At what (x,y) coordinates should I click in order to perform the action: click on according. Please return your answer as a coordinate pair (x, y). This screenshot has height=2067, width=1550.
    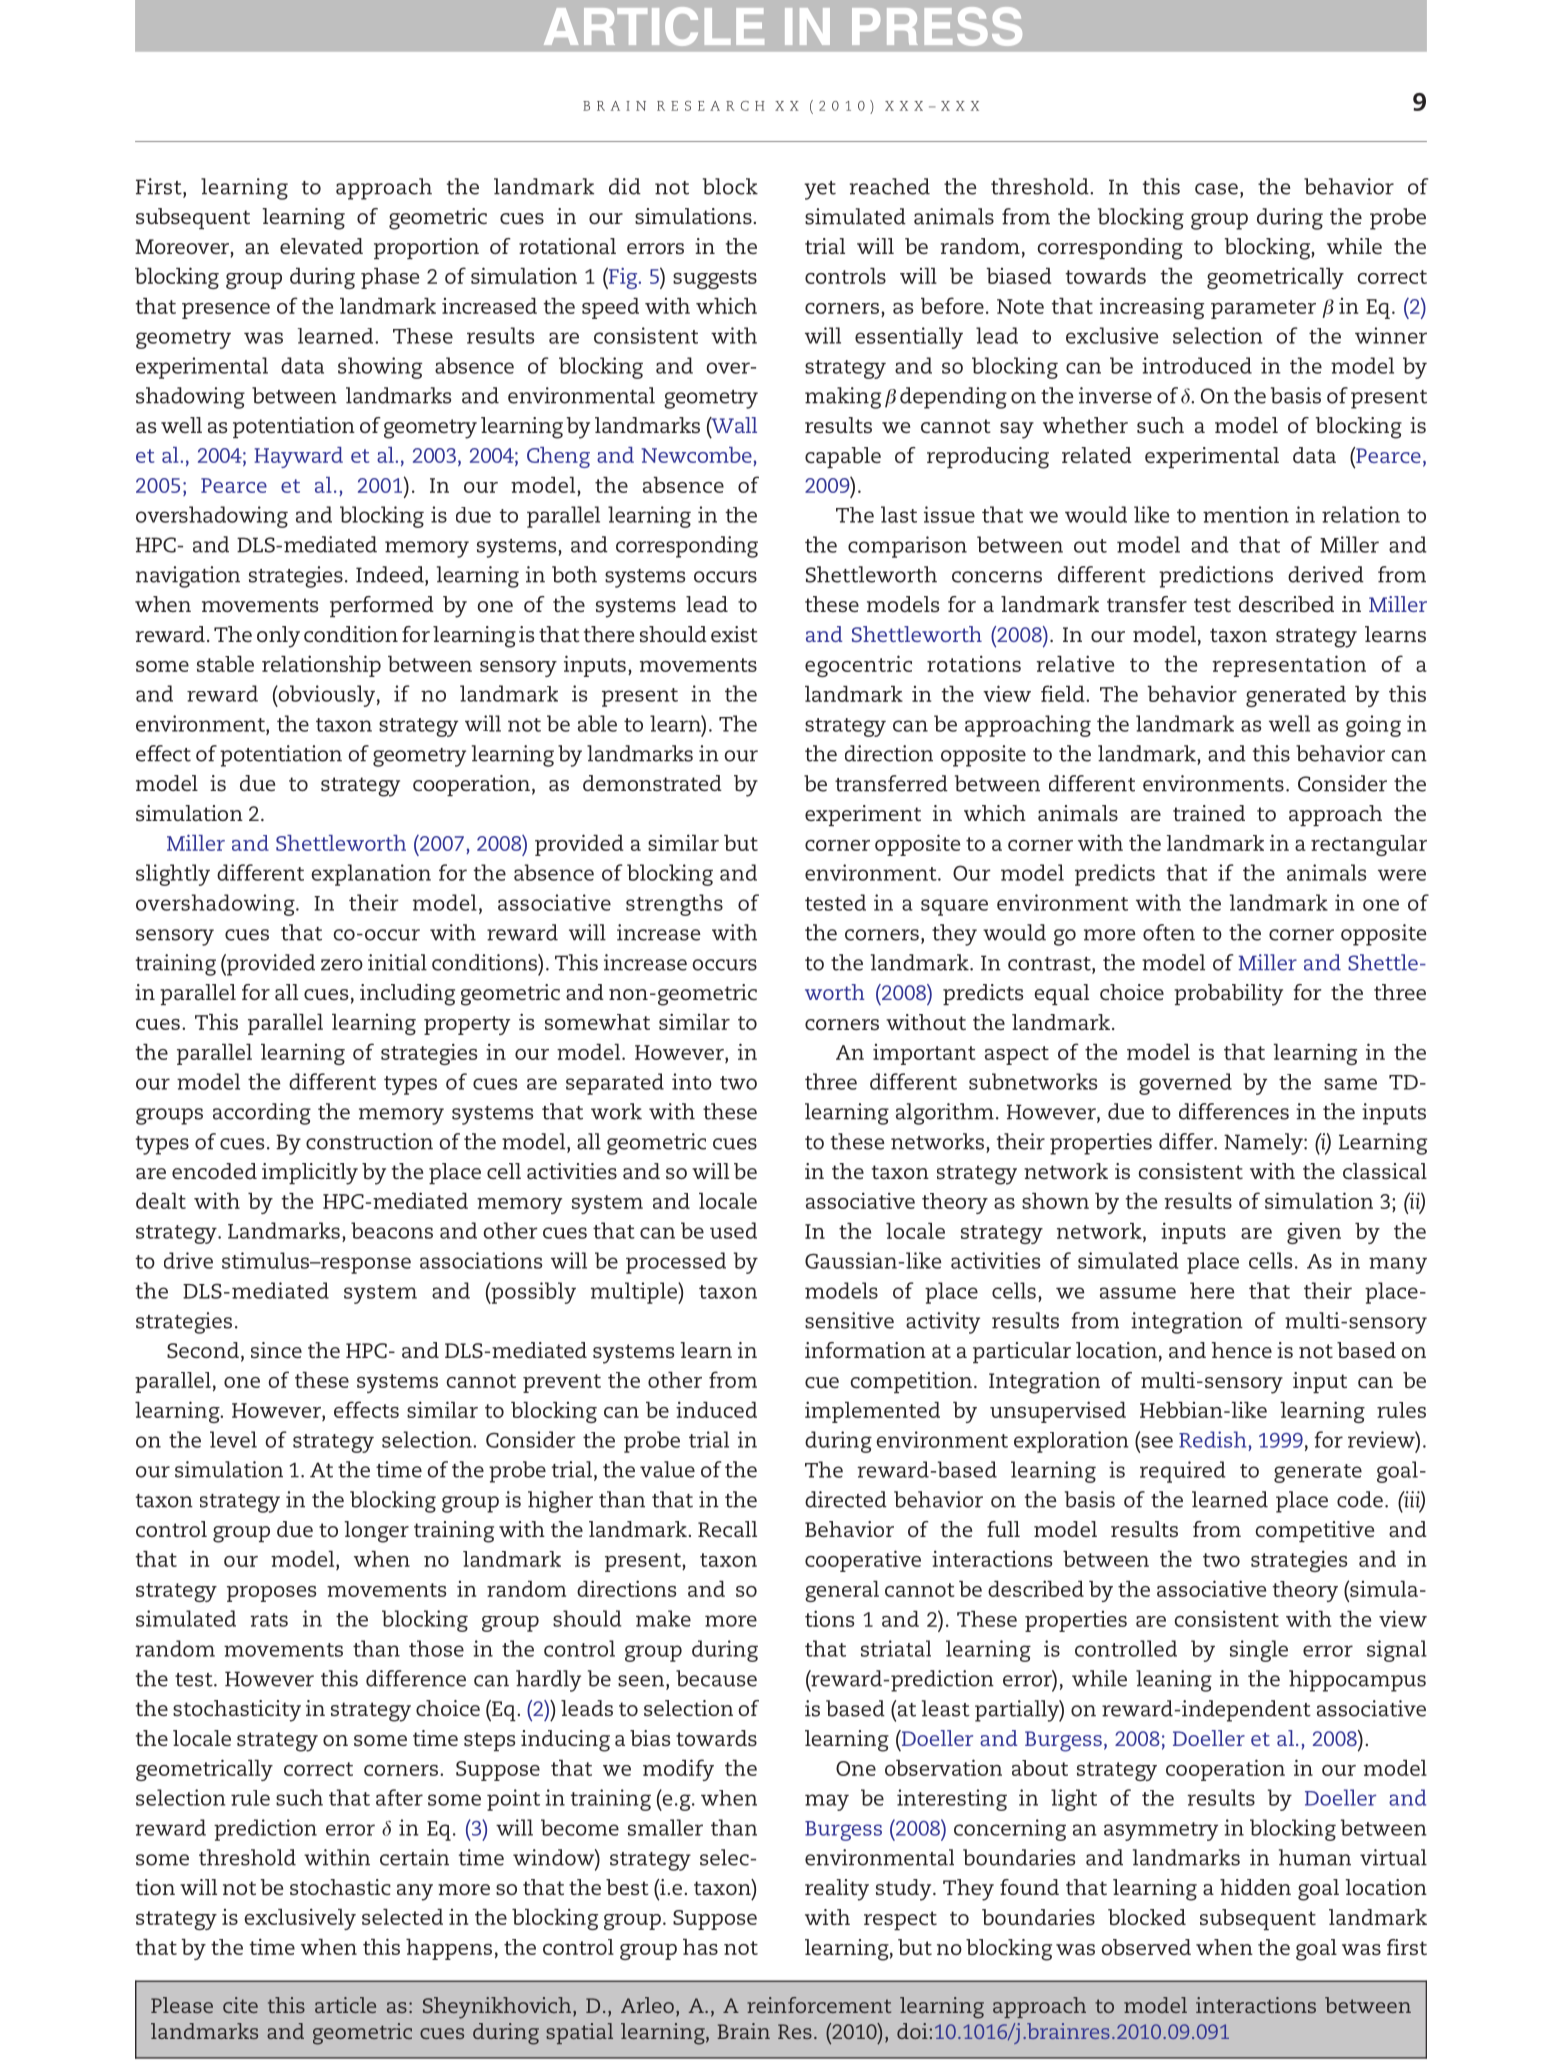
    Looking at the image, I should click on (262, 1114).
